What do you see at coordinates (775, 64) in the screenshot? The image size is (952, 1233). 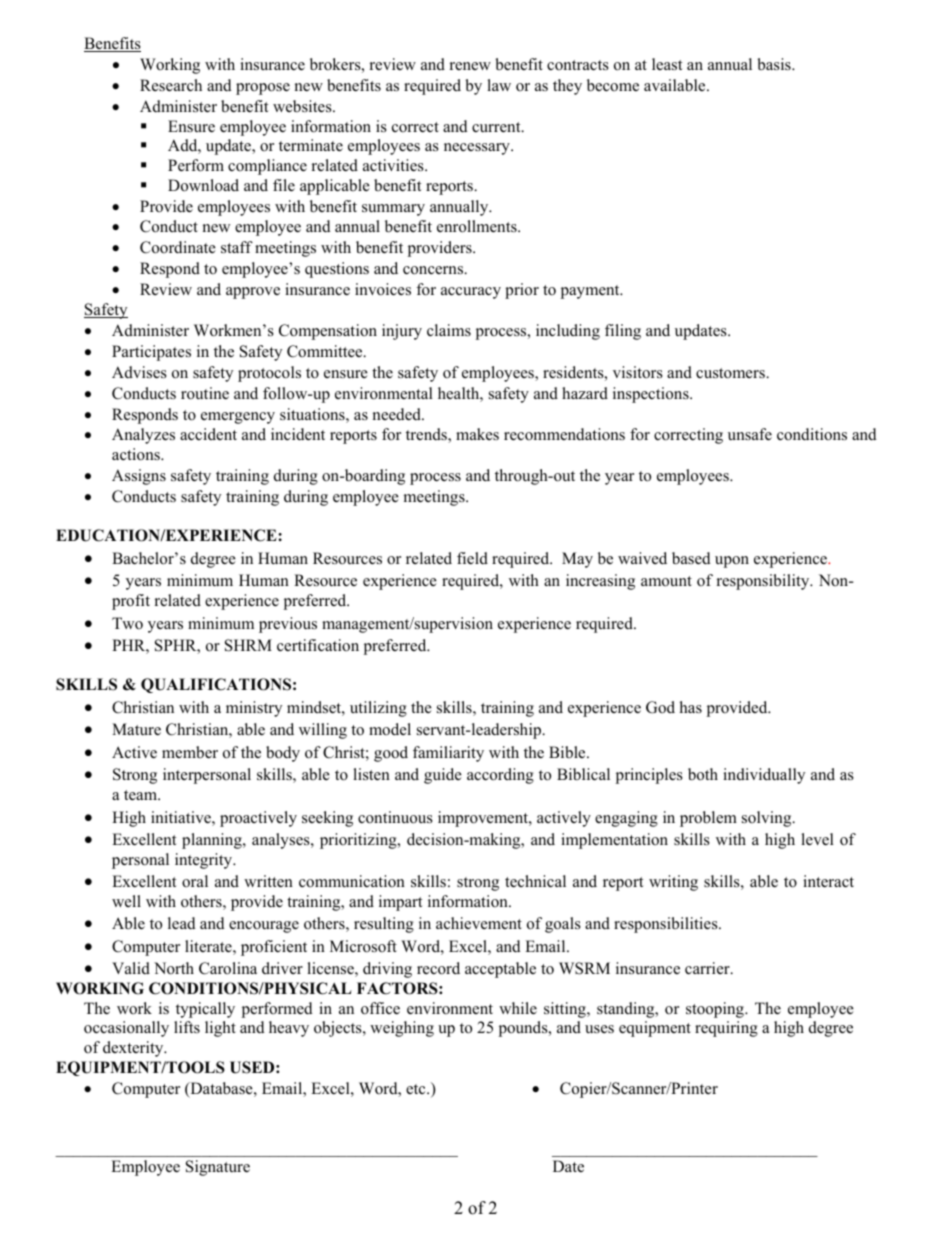 I see `basis` at bounding box center [775, 64].
